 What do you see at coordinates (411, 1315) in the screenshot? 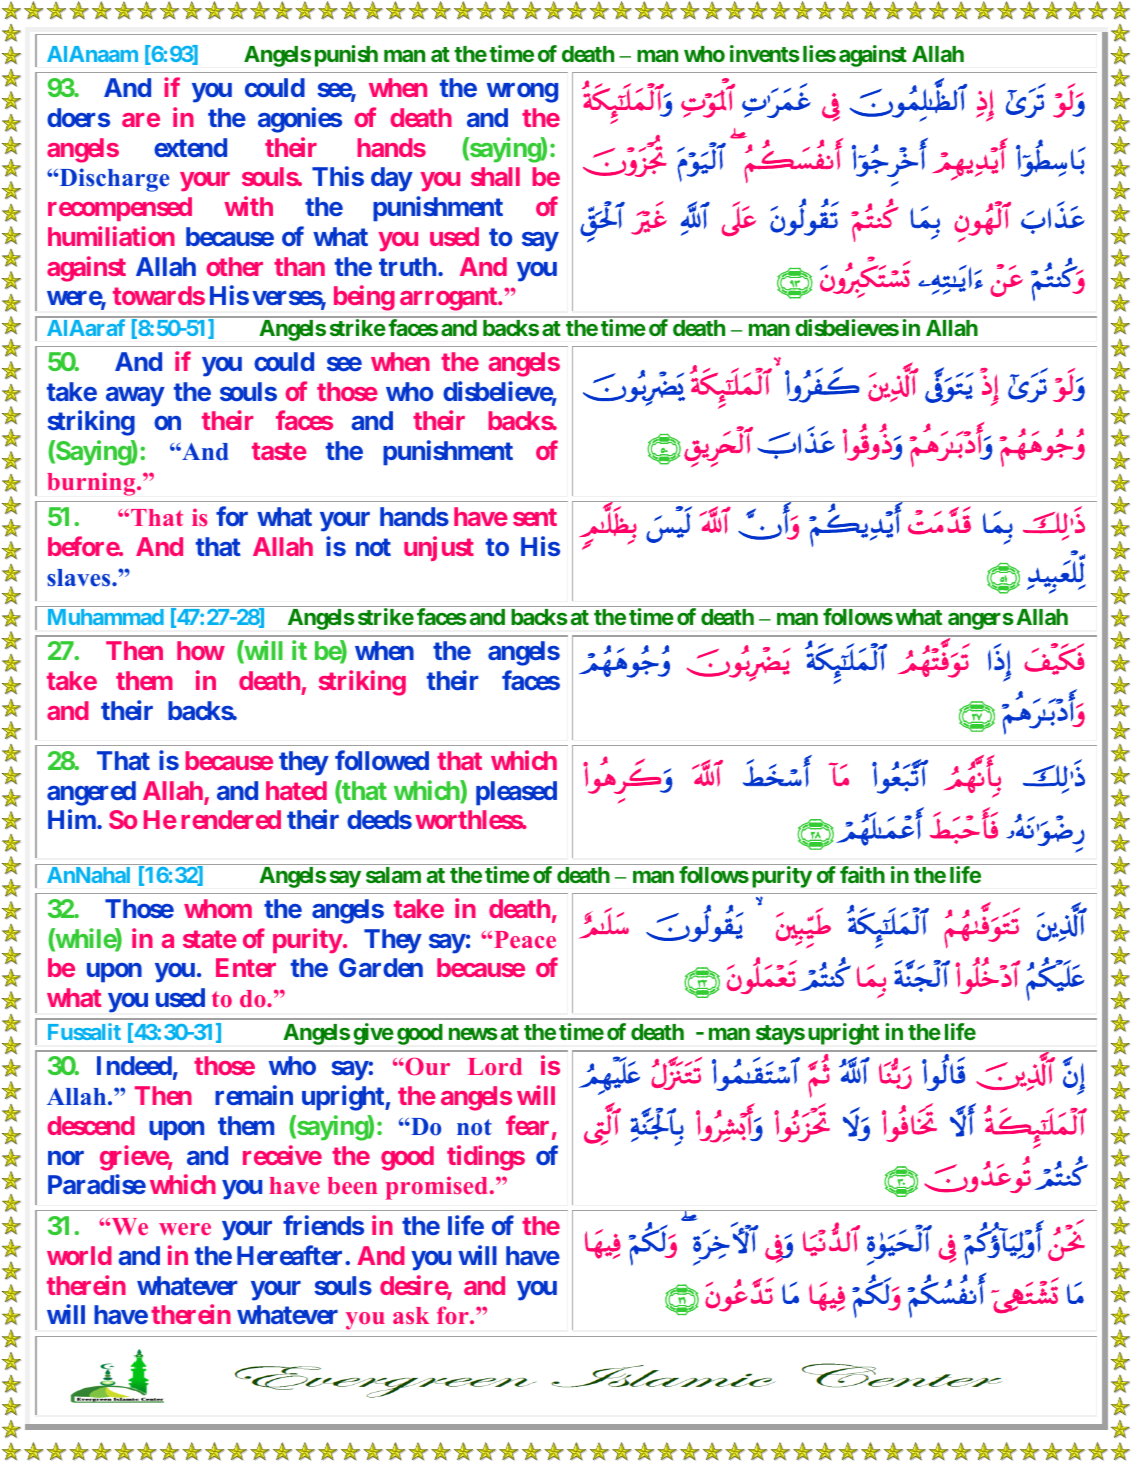
I see `ask` at bounding box center [411, 1315].
